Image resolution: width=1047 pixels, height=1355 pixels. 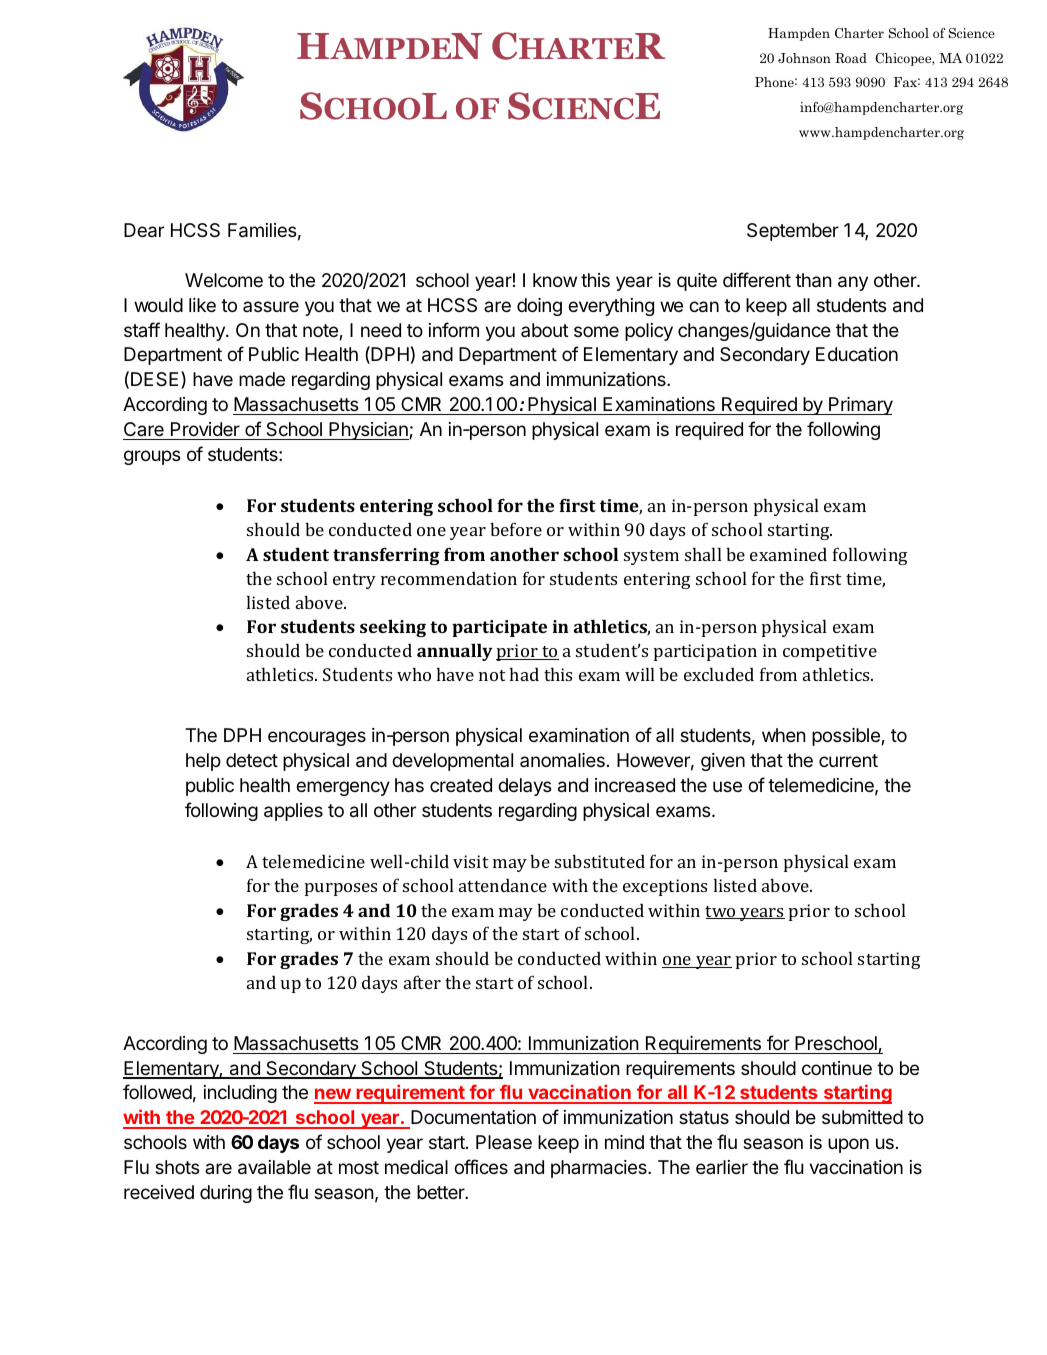 What do you see at coordinates (555, 280) in the document?
I see `know` at bounding box center [555, 280].
